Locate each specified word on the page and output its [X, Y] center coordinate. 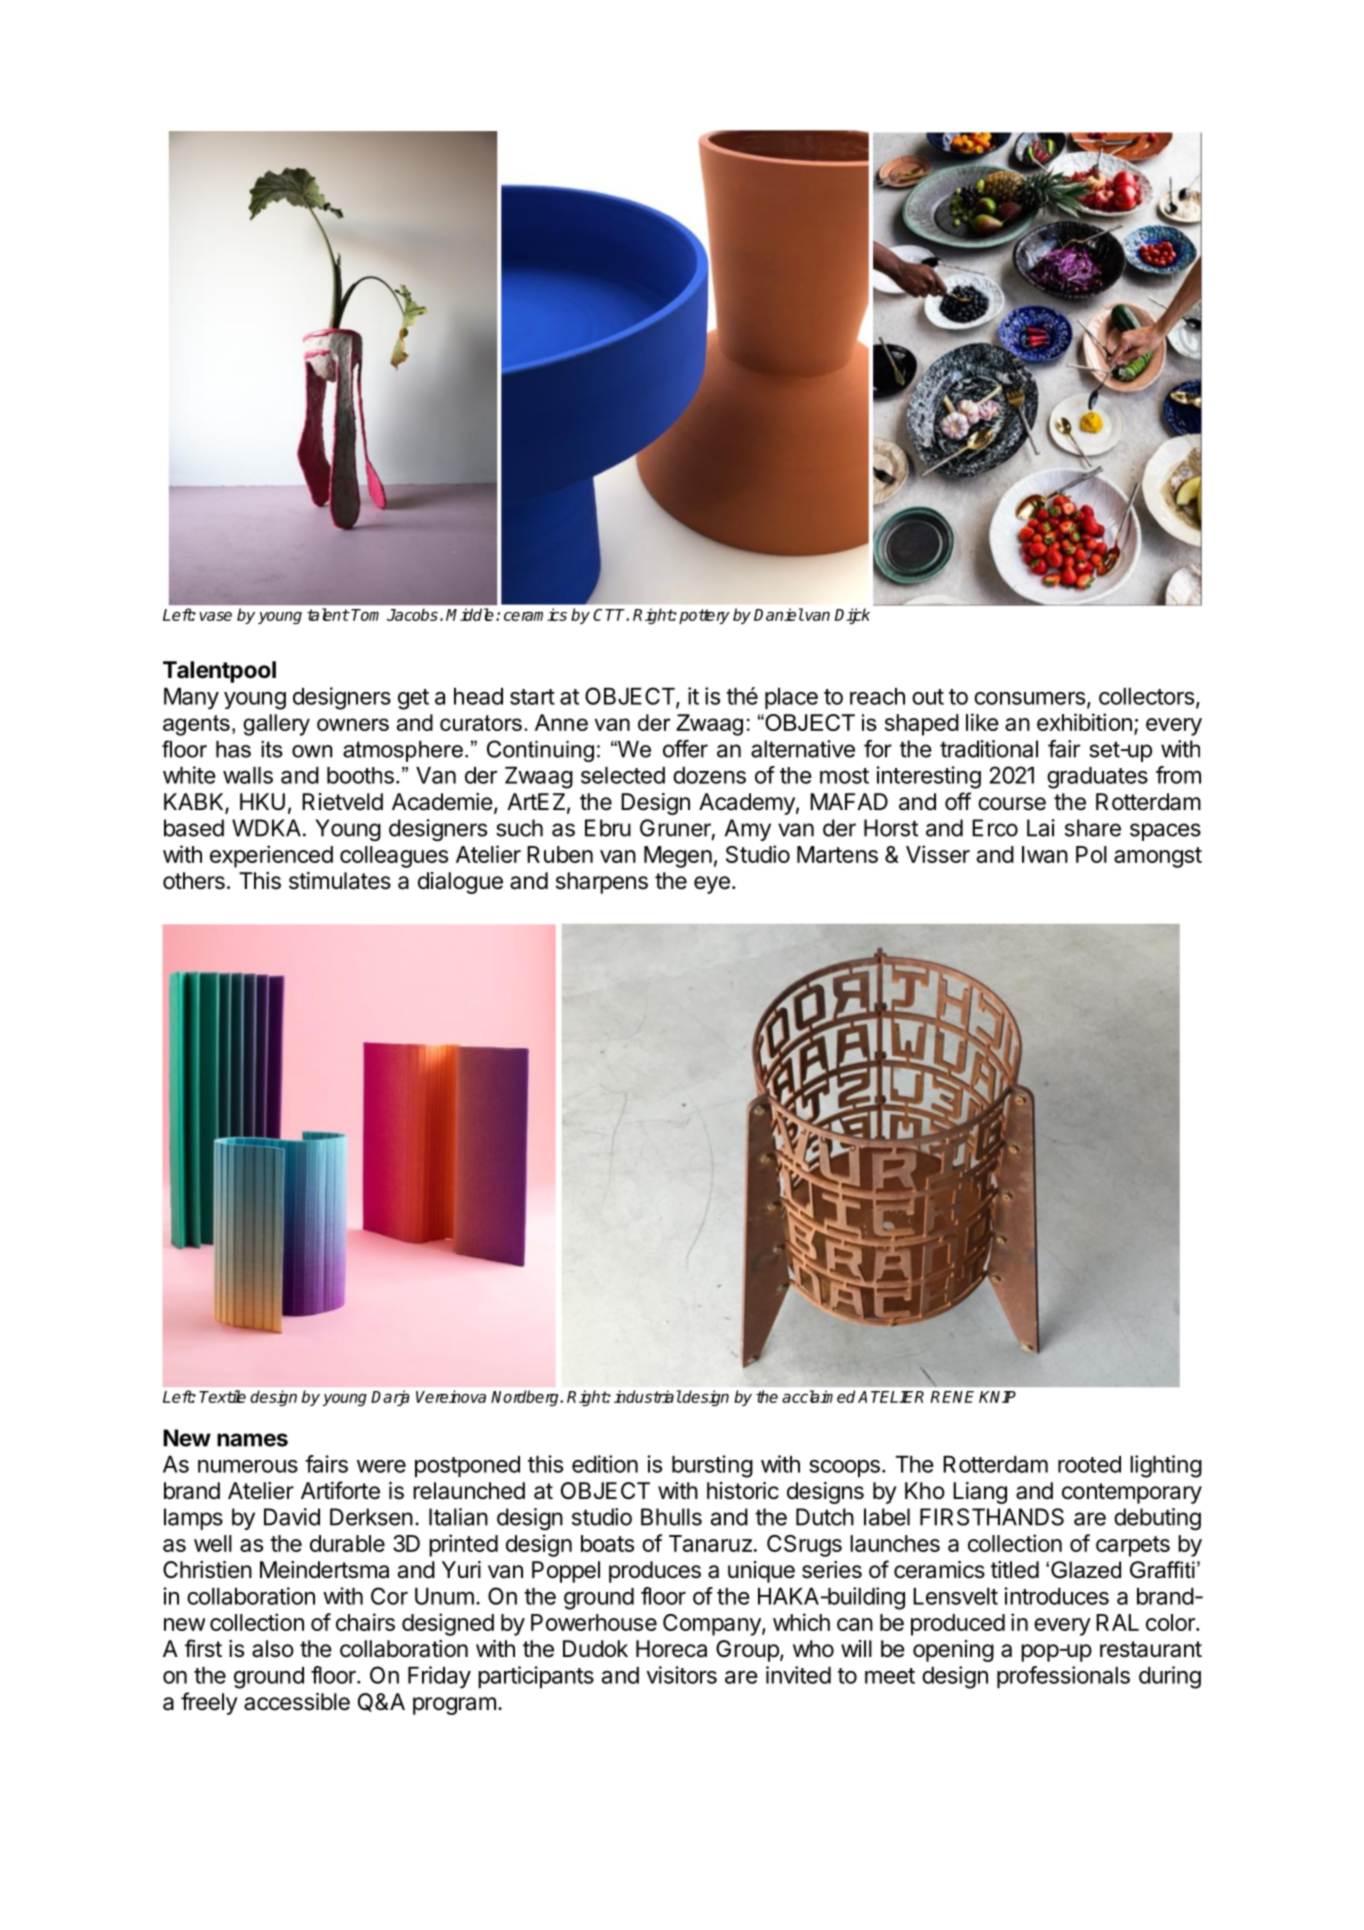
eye [712, 885]
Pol [1091, 854]
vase [215, 616]
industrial [648, 1396]
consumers [1029, 698]
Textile [222, 1396]
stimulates [340, 881]
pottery [704, 616]
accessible [297, 1702]
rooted [1089, 1464]
